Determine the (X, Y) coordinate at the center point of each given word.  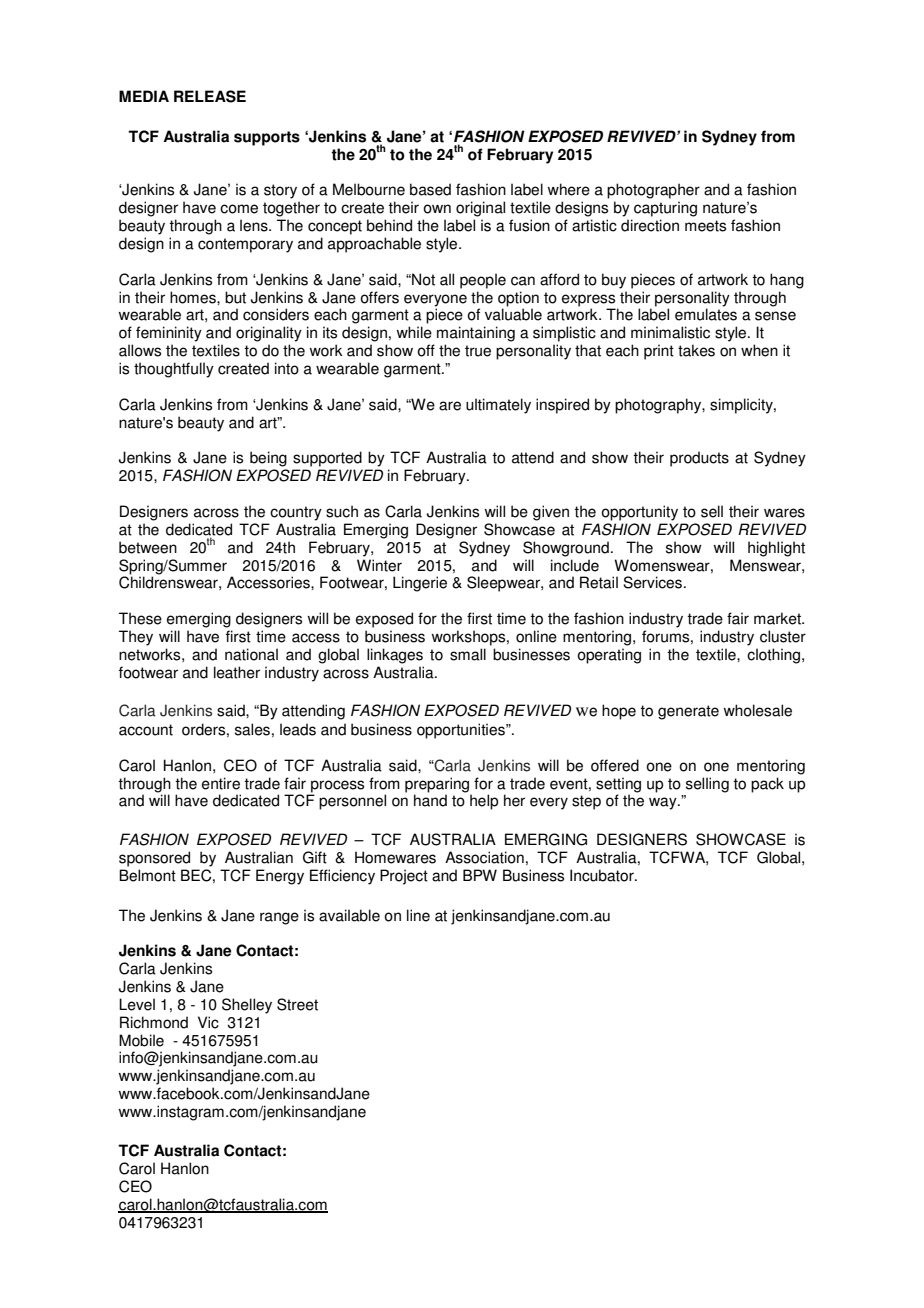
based (430, 189)
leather (237, 672)
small (468, 654)
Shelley (247, 1006)
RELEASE (210, 96)
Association (484, 857)
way (664, 803)
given (551, 513)
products (699, 459)
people (483, 281)
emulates (706, 314)
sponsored (154, 859)
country (296, 513)
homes (194, 297)
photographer (653, 191)
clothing (775, 656)
